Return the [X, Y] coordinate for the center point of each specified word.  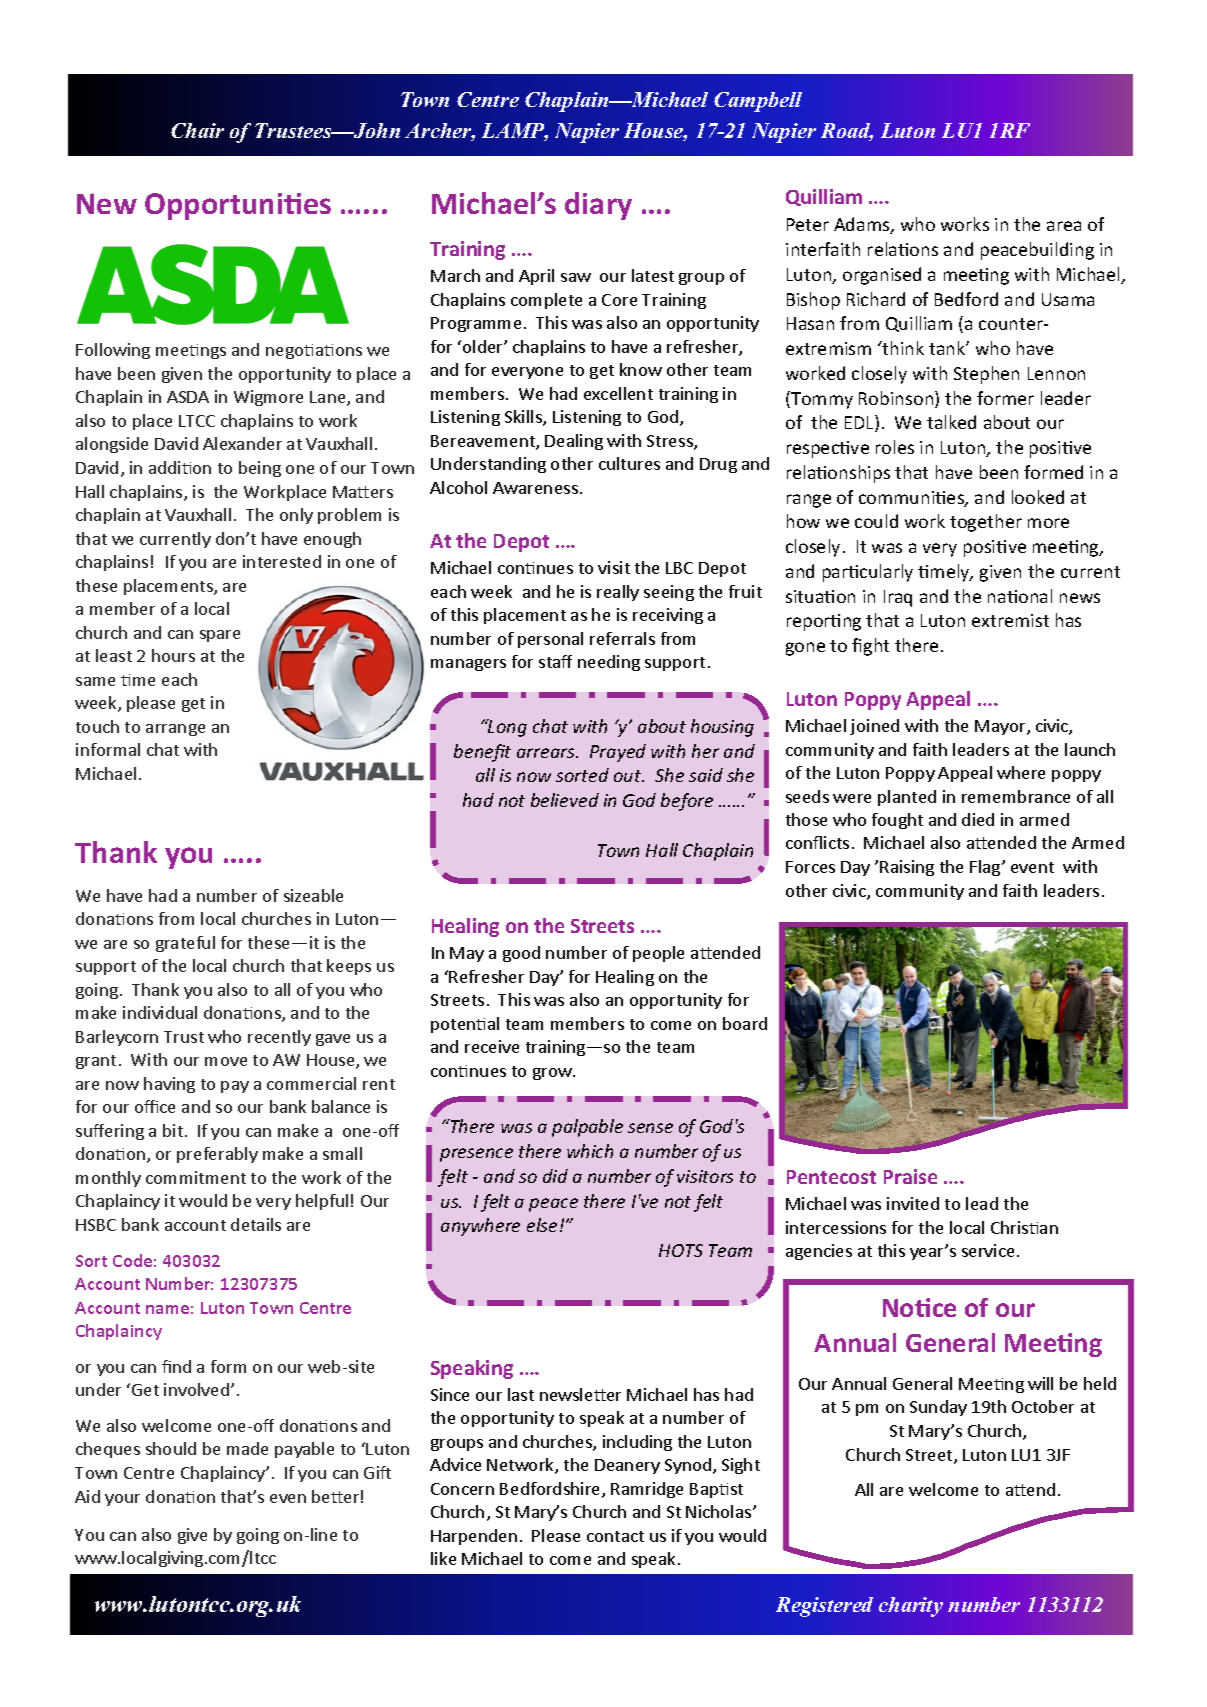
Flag [986, 868]
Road [847, 132]
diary [598, 206]
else [542, 1225]
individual [160, 1012]
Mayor [1001, 727]
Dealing [574, 442]
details [256, 1224]
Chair [197, 130]
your [122, 1500]
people [658, 954]
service [988, 1250]
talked [951, 422]
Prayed [618, 753]
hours [173, 655]
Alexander [242, 443]
